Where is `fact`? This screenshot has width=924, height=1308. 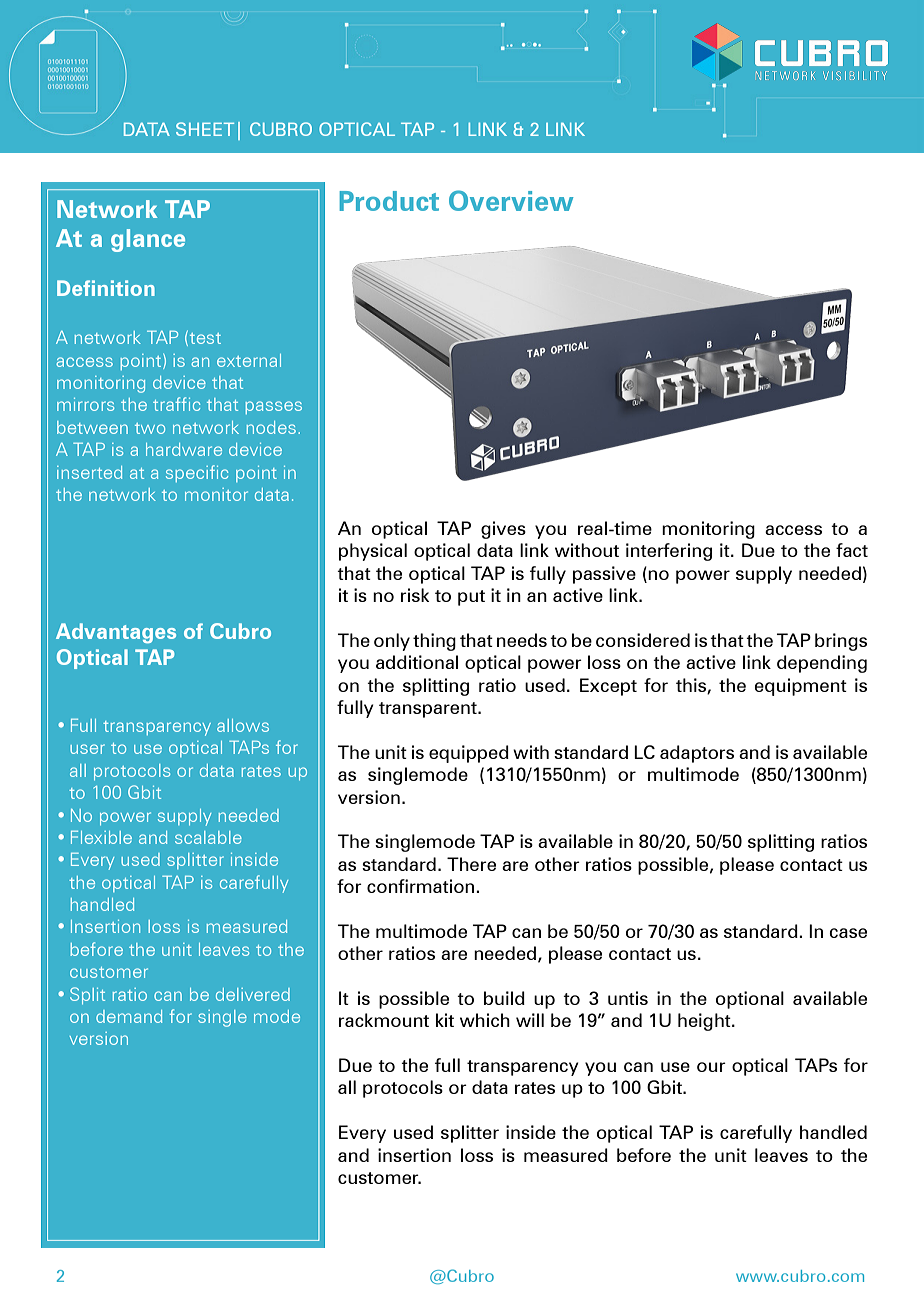 fact is located at coordinates (852, 550).
